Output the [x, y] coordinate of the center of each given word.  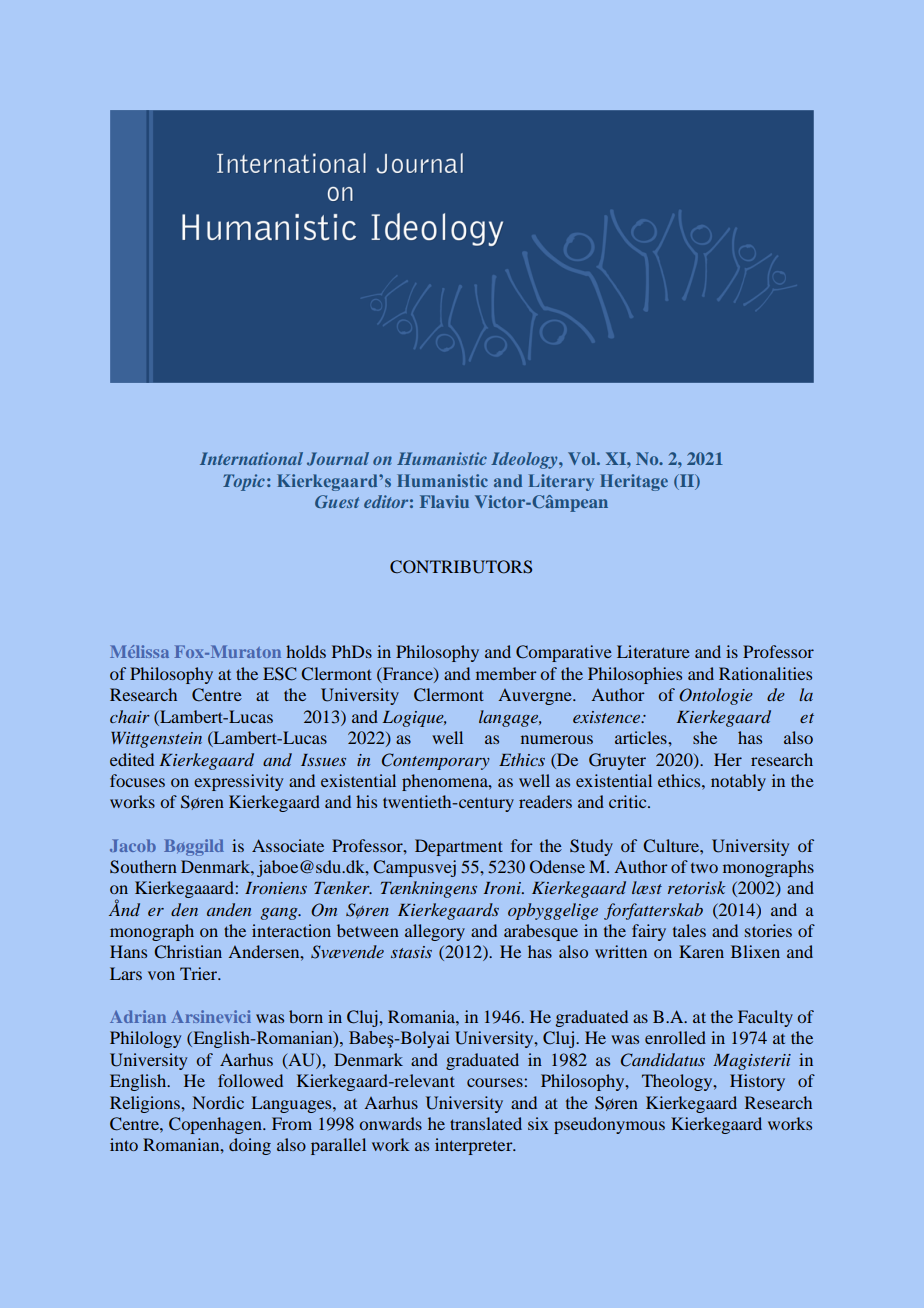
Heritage [634, 482]
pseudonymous [609, 1125]
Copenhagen [216, 1125]
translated [486, 1123]
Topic [244, 482]
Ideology [525, 460]
